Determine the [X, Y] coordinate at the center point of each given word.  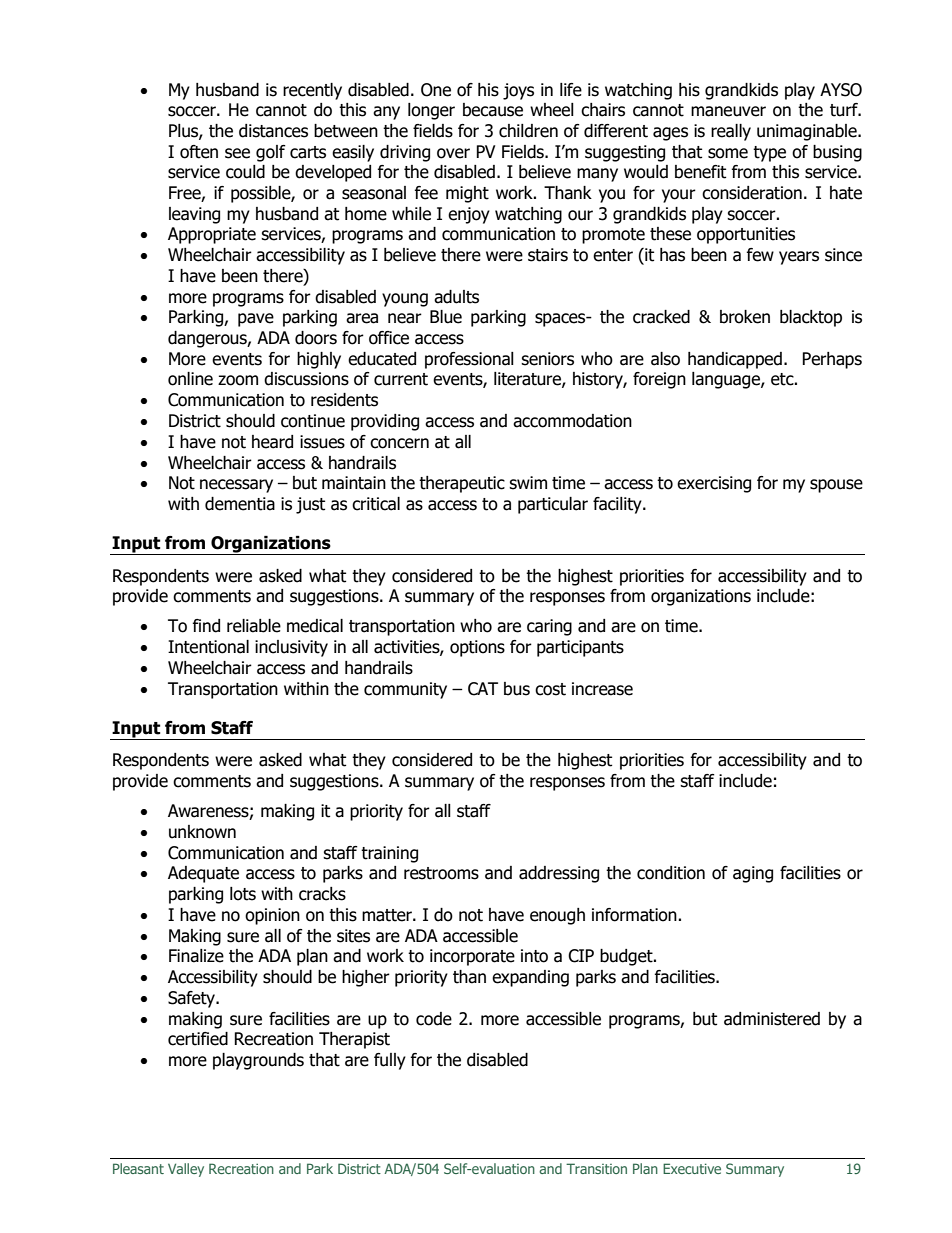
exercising [714, 484]
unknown [202, 832]
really [731, 132]
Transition [596, 1168]
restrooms [441, 873]
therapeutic [462, 484]
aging [753, 874]
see [237, 153]
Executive [692, 1168]
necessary [236, 486]
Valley [186, 1170]
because [493, 110]
